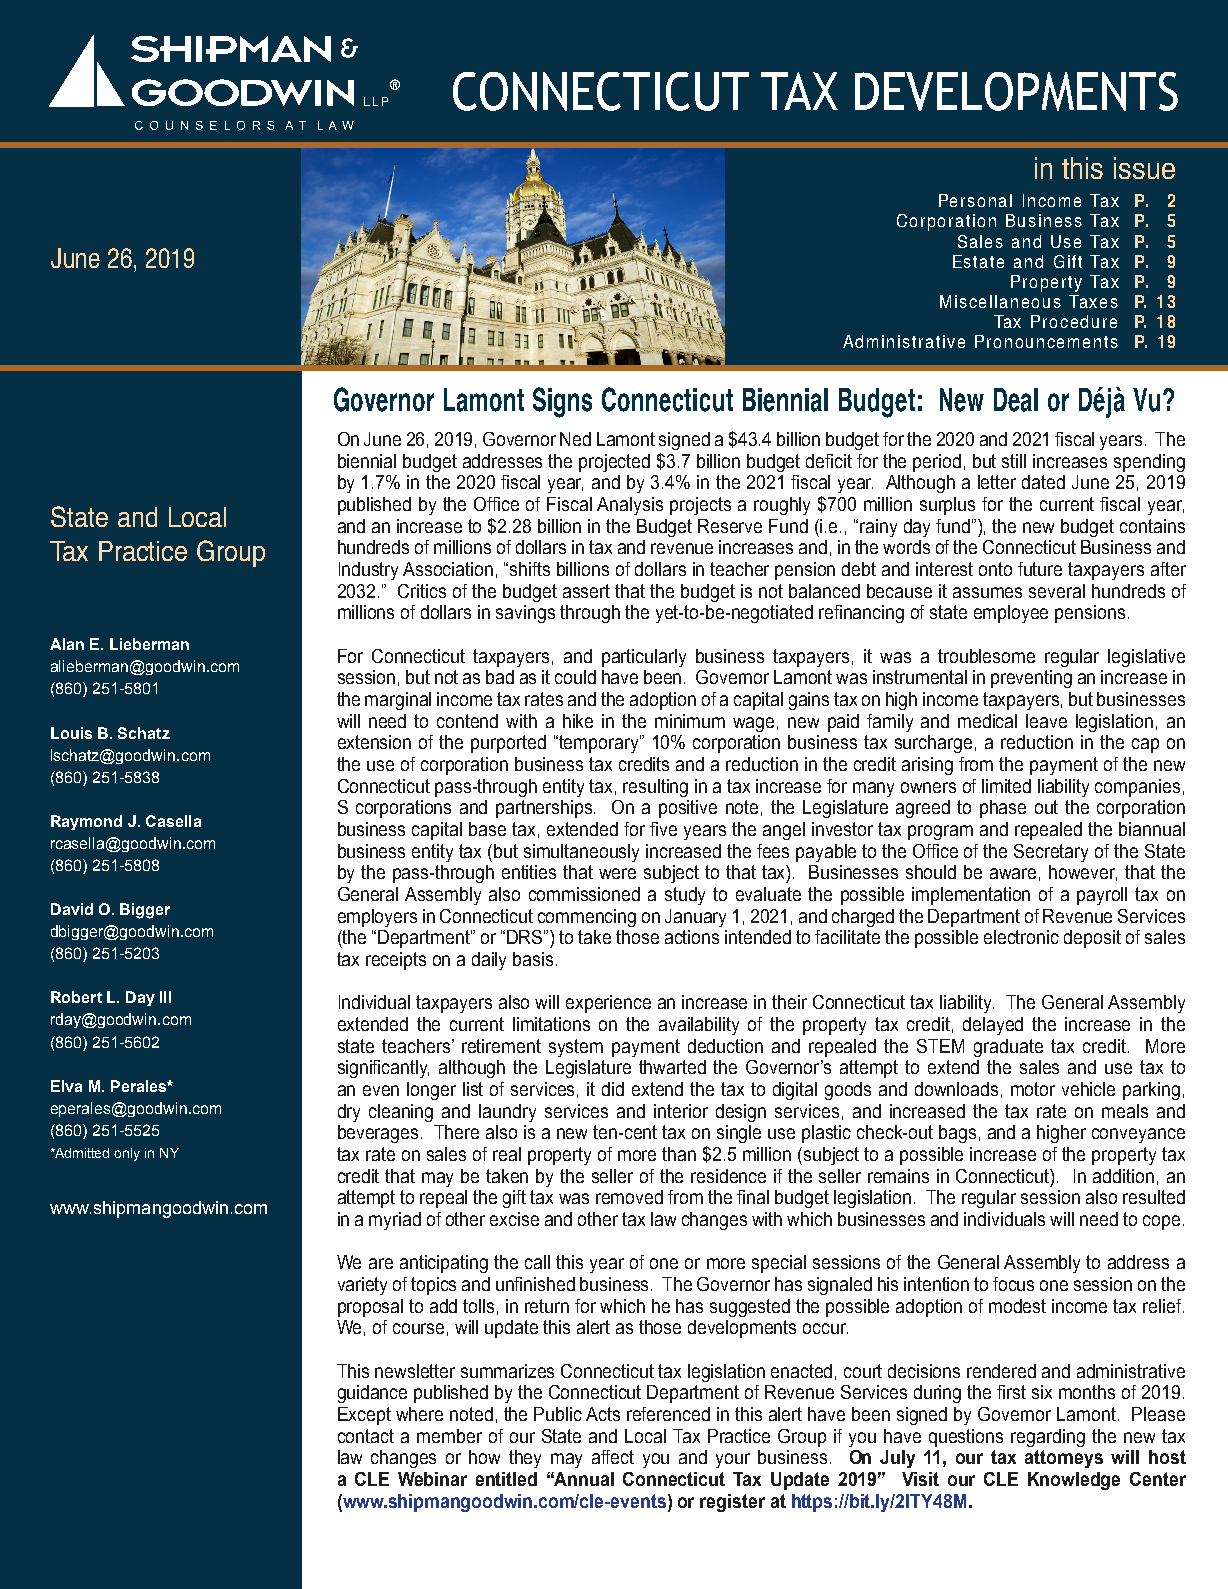  What do you see at coordinates (975, 200) in the screenshot?
I see `Personal` at bounding box center [975, 200].
